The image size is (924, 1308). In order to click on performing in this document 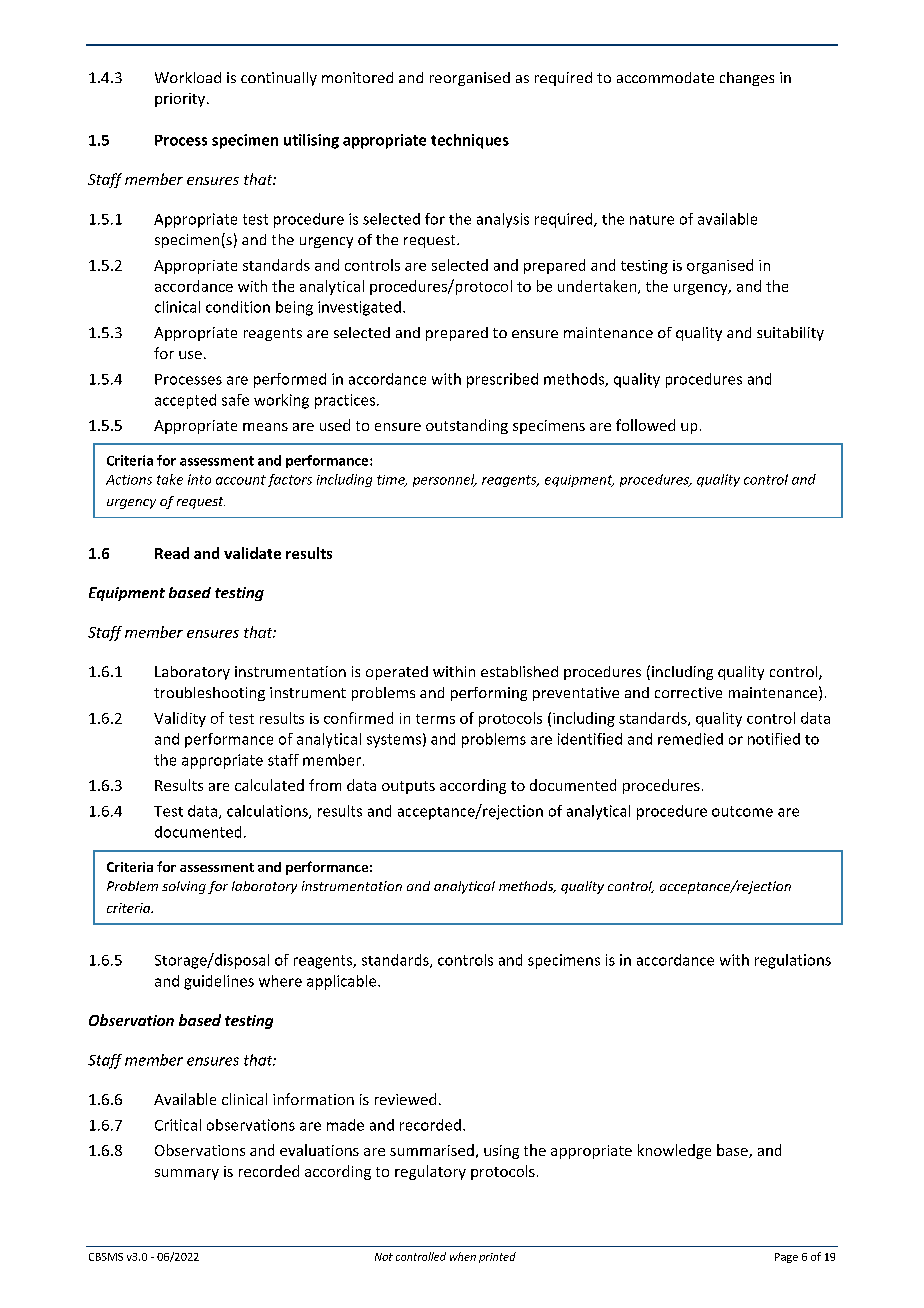, I will do `click(489, 694)`.
